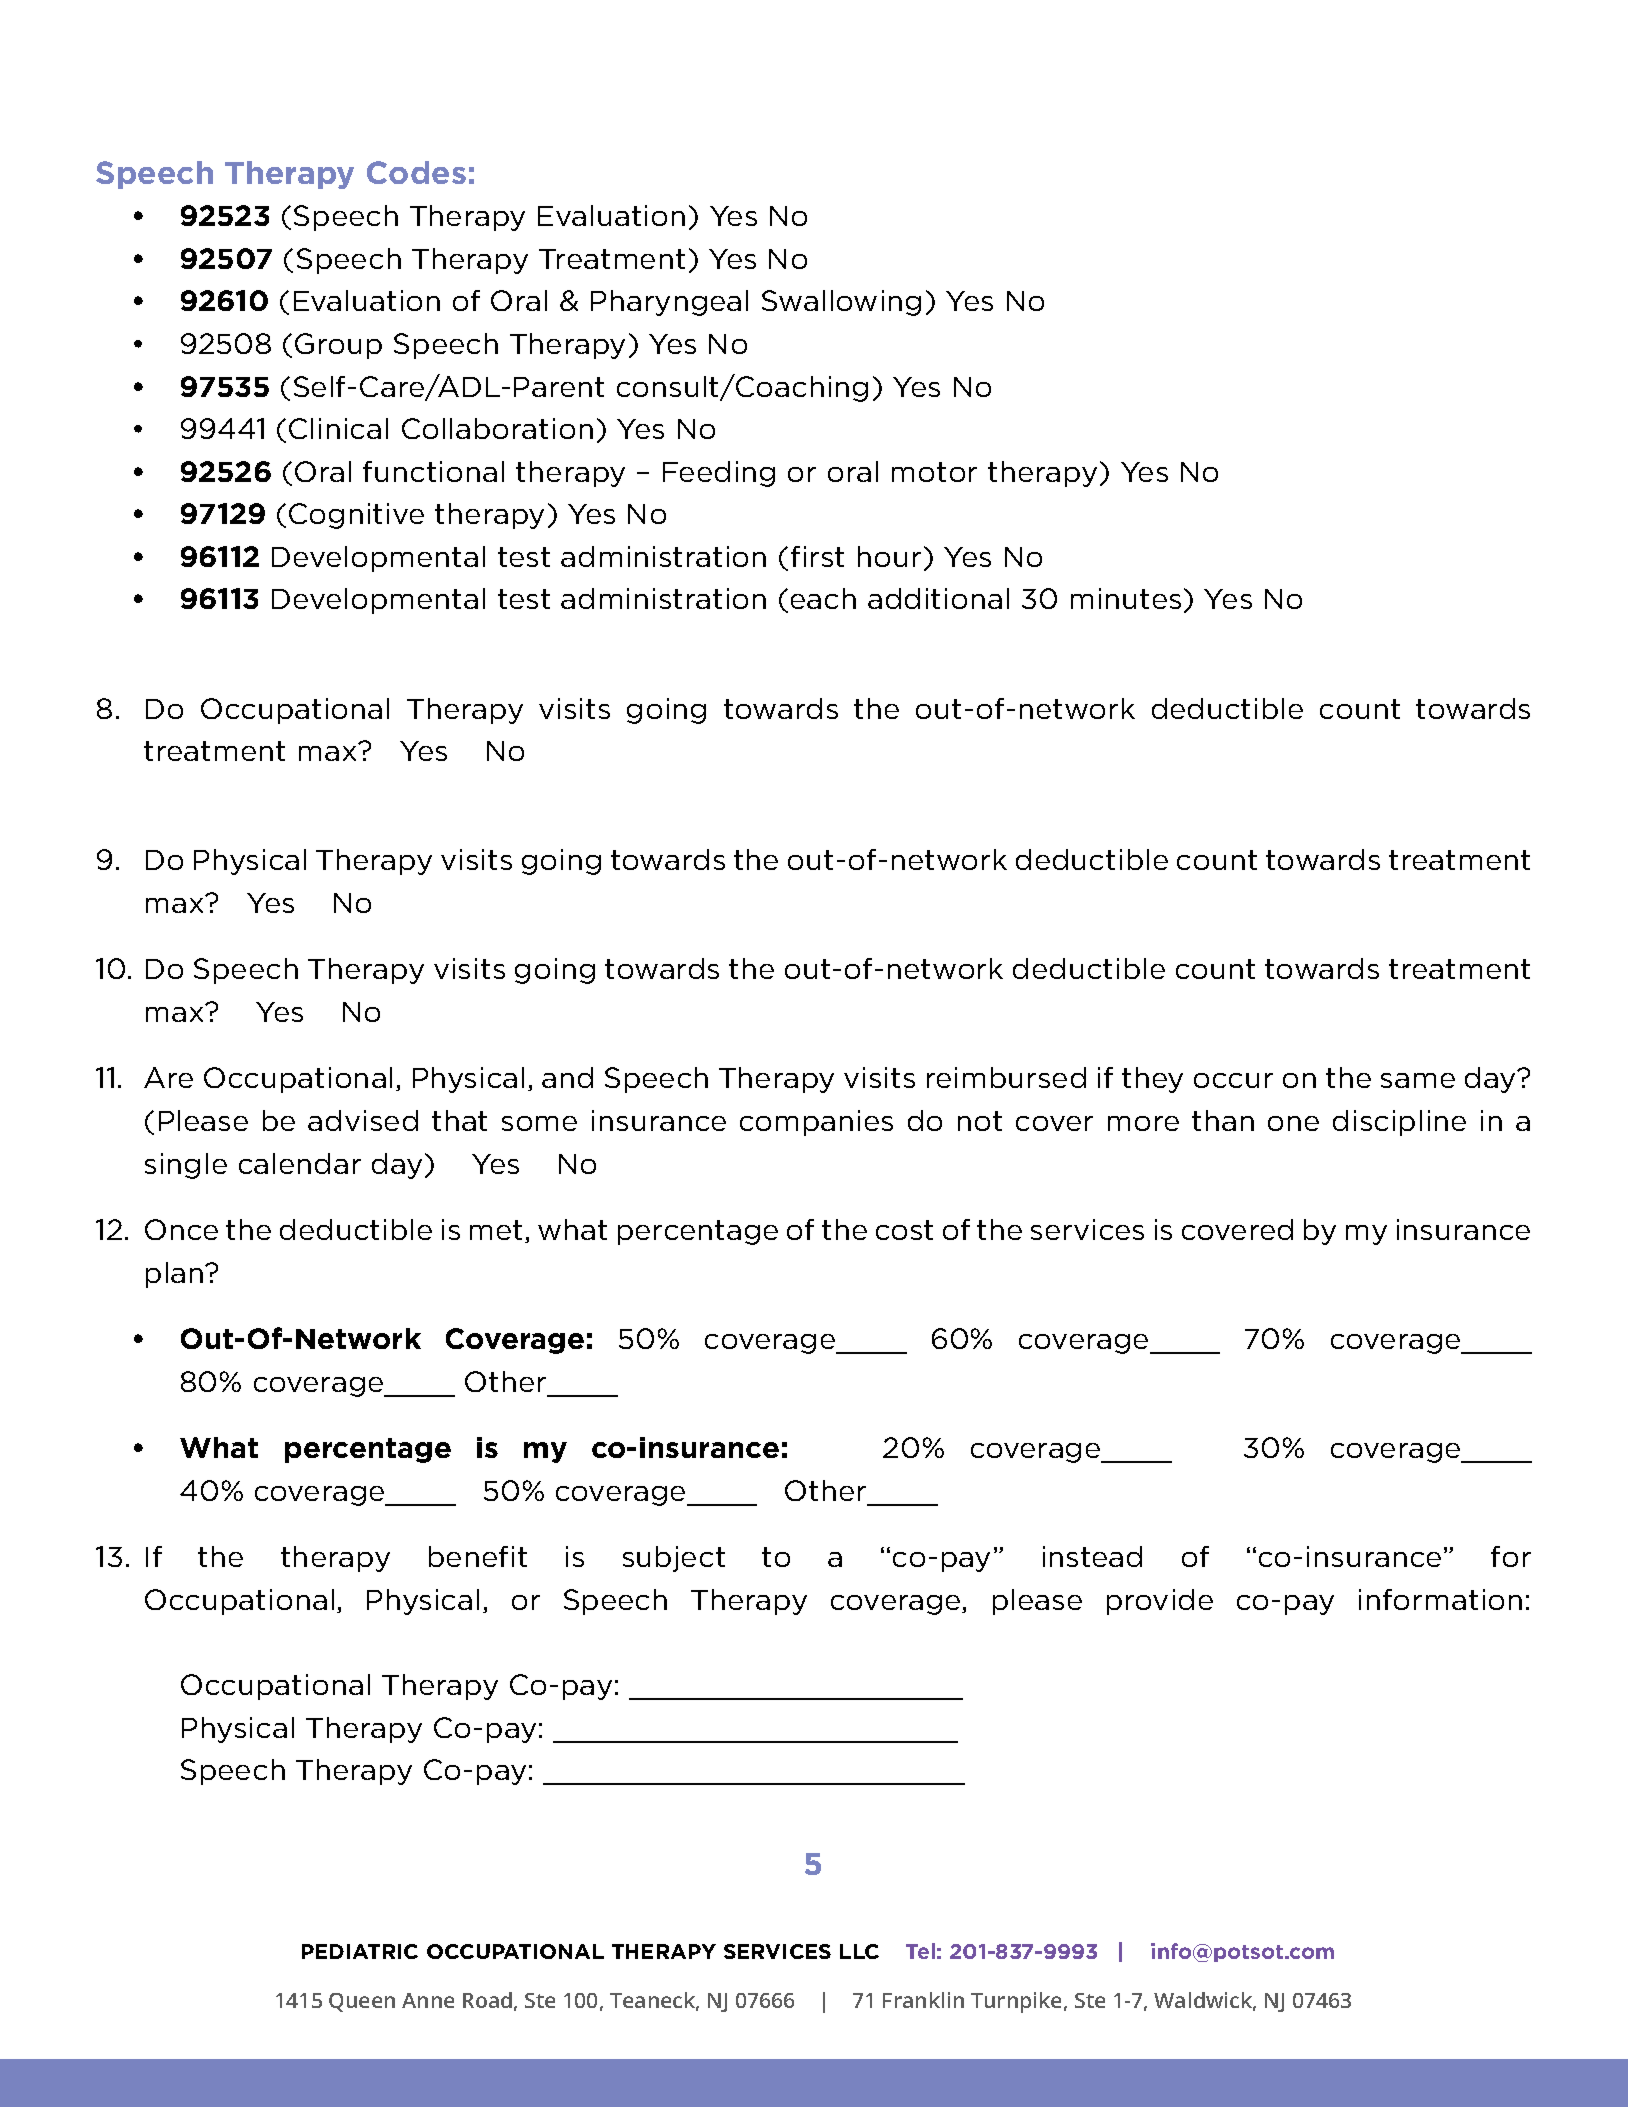 The height and width of the screenshot is (2107, 1628). What do you see at coordinates (816, 1123) in the screenshot?
I see `companies` at bounding box center [816, 1123].
